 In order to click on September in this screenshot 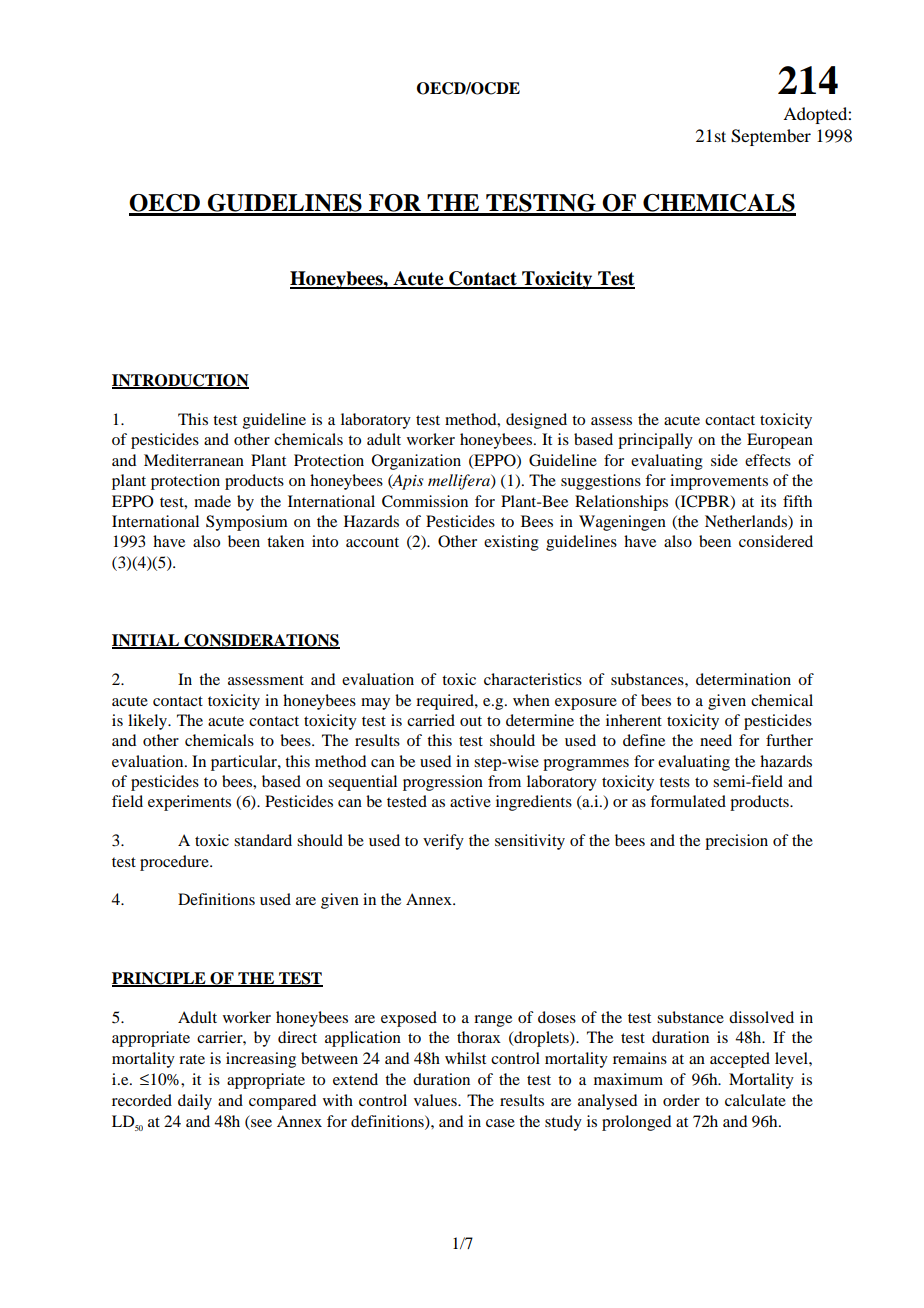, I will do `click(771, 137)`.
